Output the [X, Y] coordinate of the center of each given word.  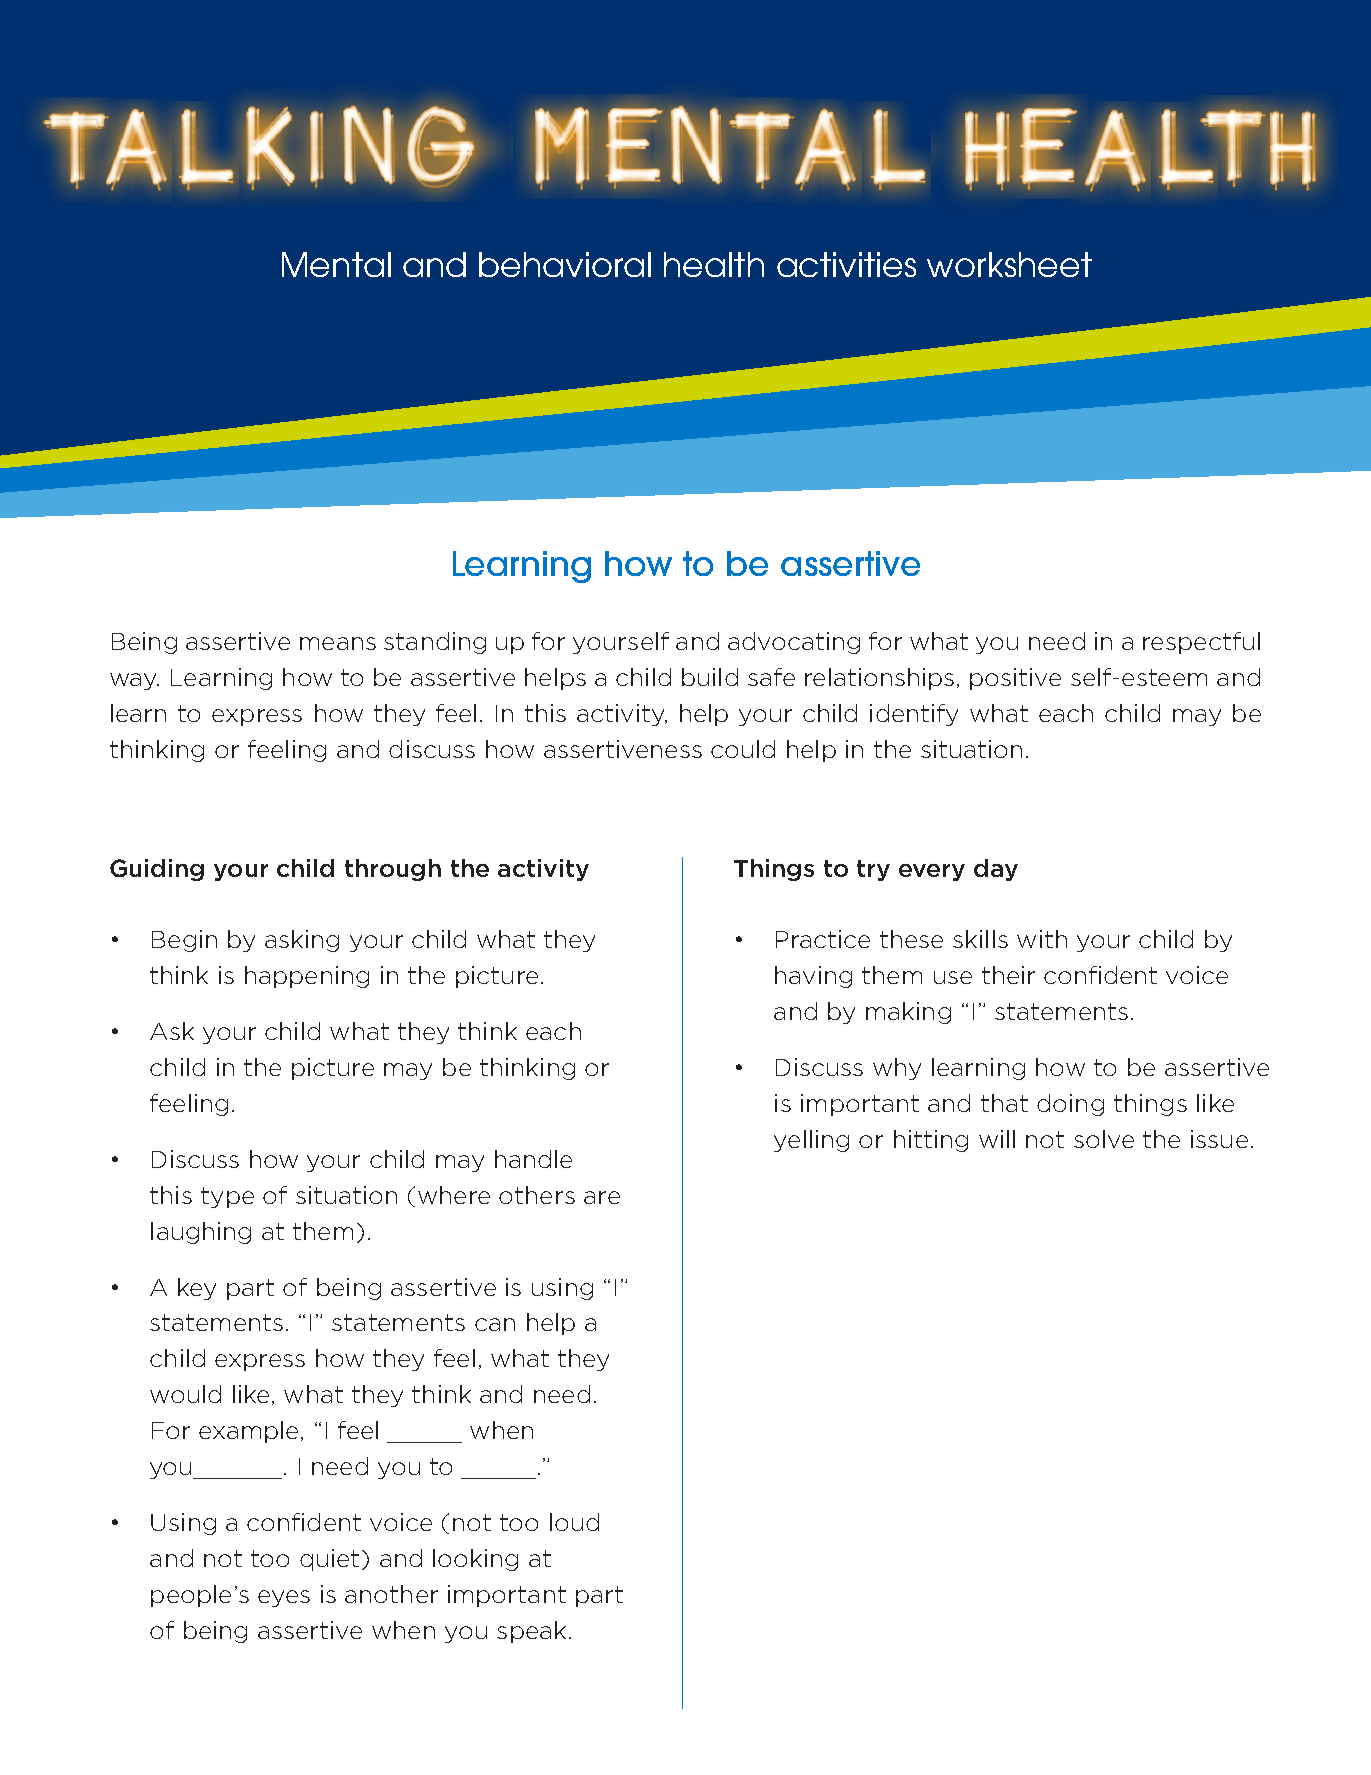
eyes [284, 1598]
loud [574, 1522]
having [813, 977]
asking [302, 941]
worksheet [1009, 264]
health [714, 264]
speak [531, 1632]
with [1042, 939]
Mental [336, 264]
